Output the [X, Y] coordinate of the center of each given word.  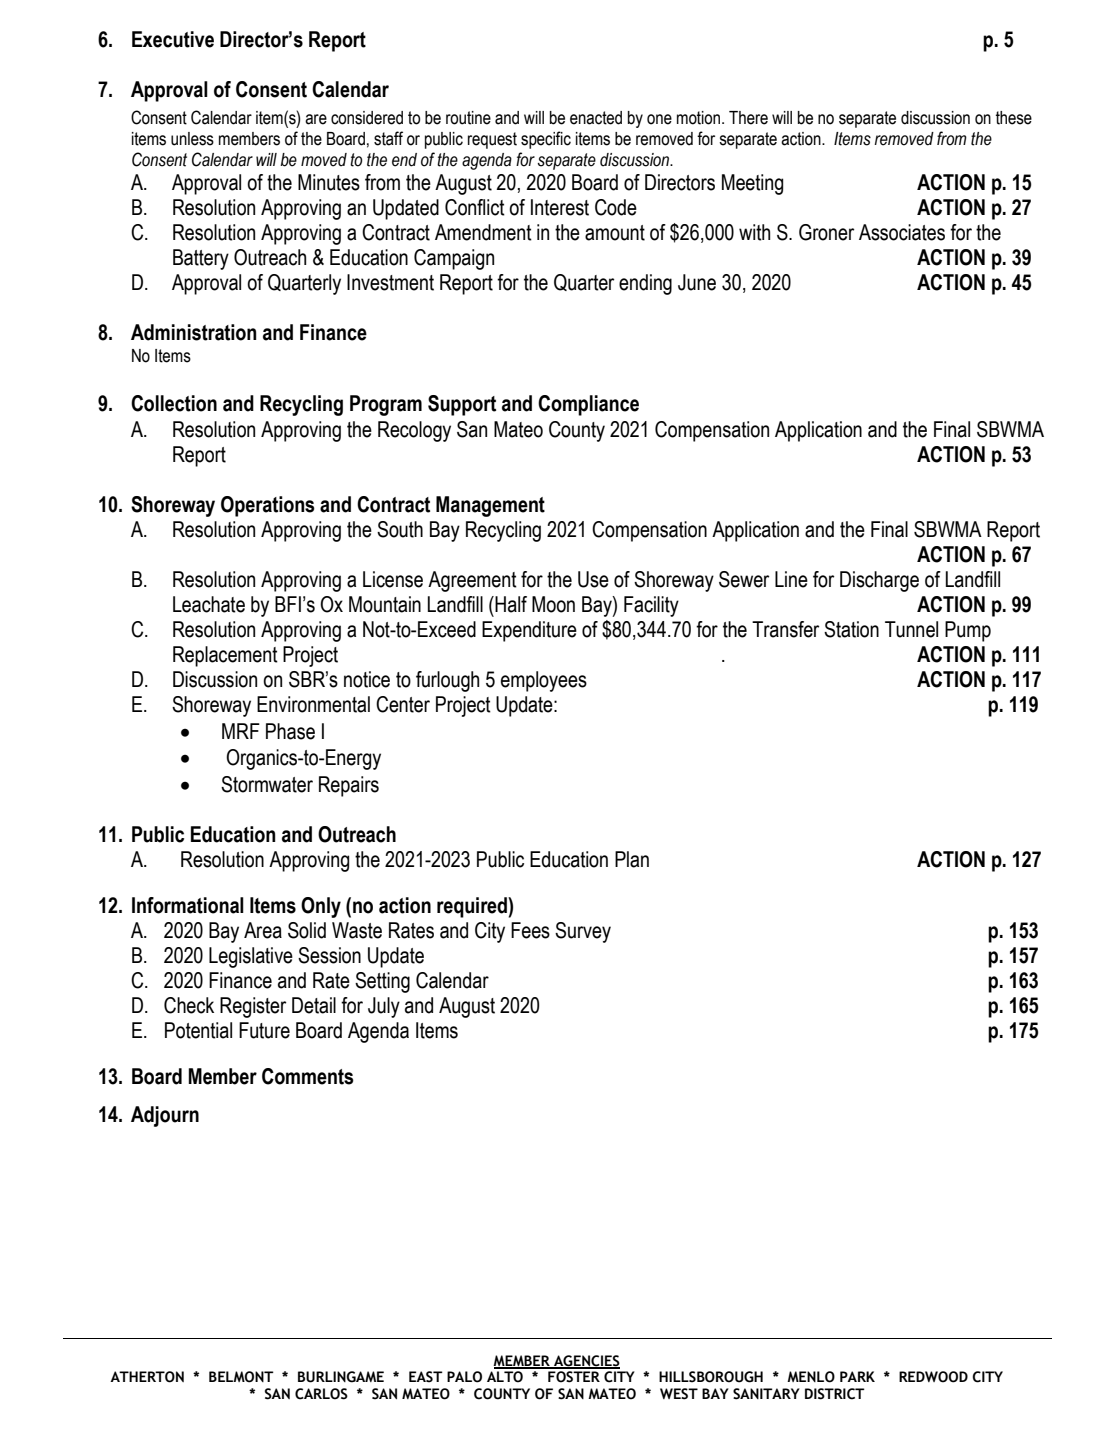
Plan [632, 859]
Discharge [879, 581]
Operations [268, 506]
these [1014, 118]
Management [490, 506]
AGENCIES [586, 1361]
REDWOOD [933, 1377]
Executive [173, 39]
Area [263, 930]
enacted [596, 118]
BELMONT [241, 1377]
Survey [583, 932]
